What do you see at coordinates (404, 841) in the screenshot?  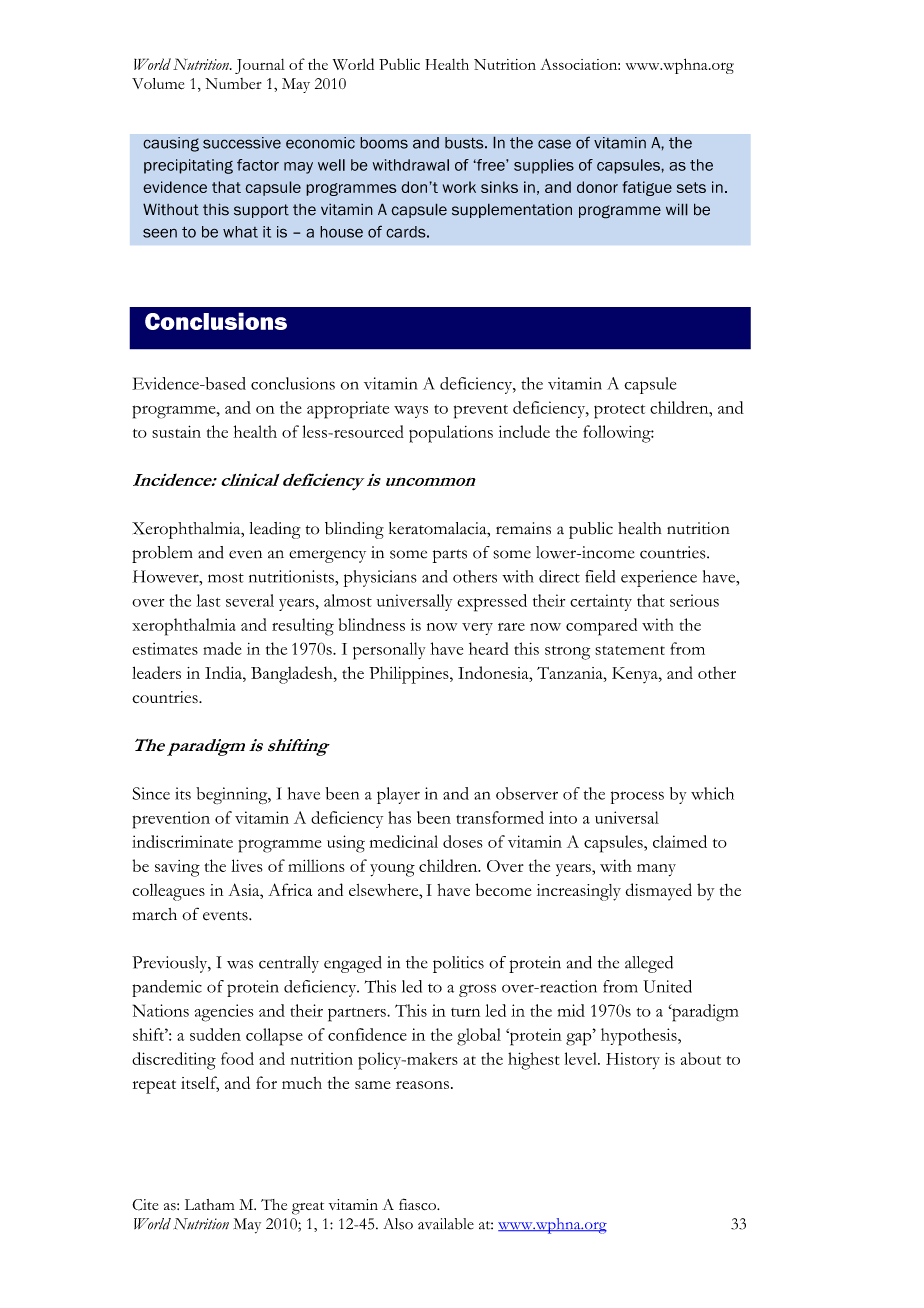 I see `medicinal` at bounding box center [404, 841].
